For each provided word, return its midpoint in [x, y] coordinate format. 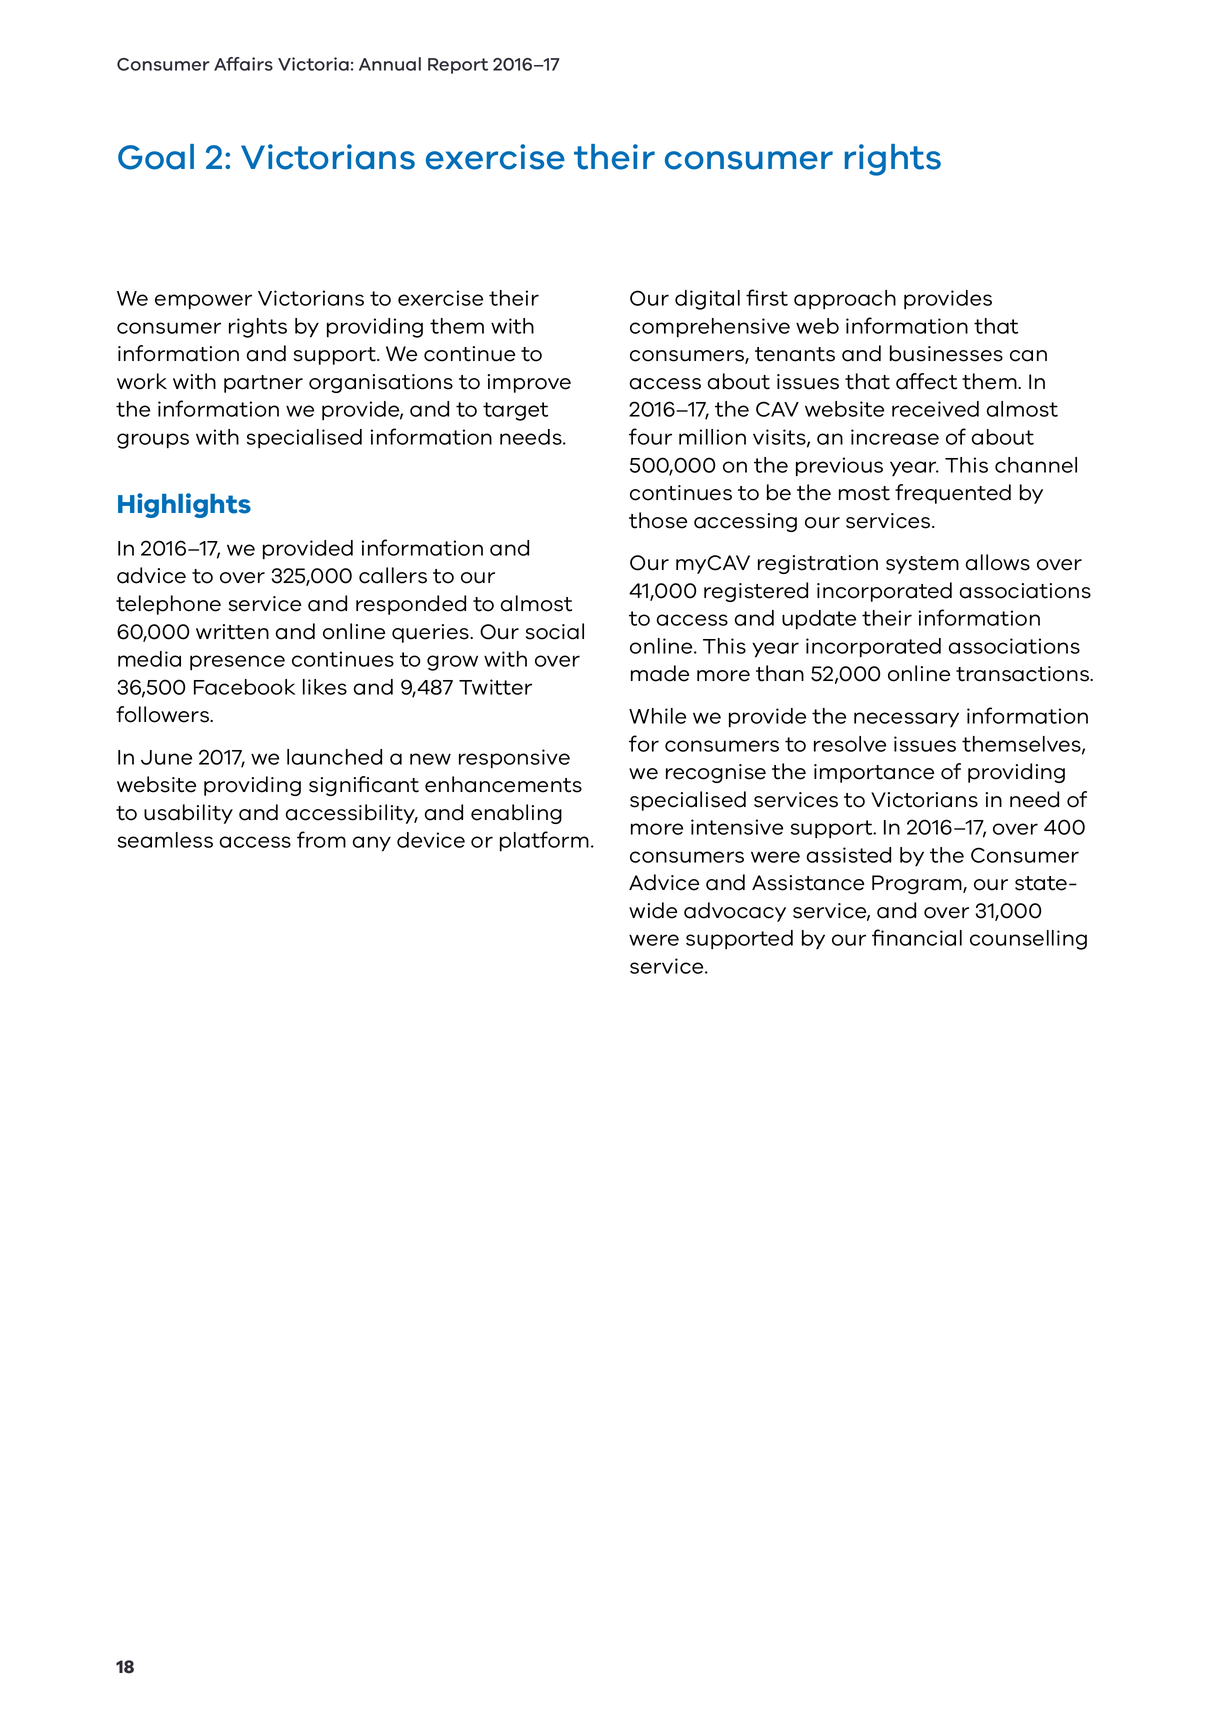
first [767, 297]
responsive [514, 759]
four [650, 436]
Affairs [243, 64]
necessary [906, 720]
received [935, 409]
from [321, 839]
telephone [168, 605]
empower [203, 302]
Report [458, 66]
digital [707, 300]
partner [263, 384]
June [166, 757]
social [555, 631]
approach [845, 300]
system [922, 565]
